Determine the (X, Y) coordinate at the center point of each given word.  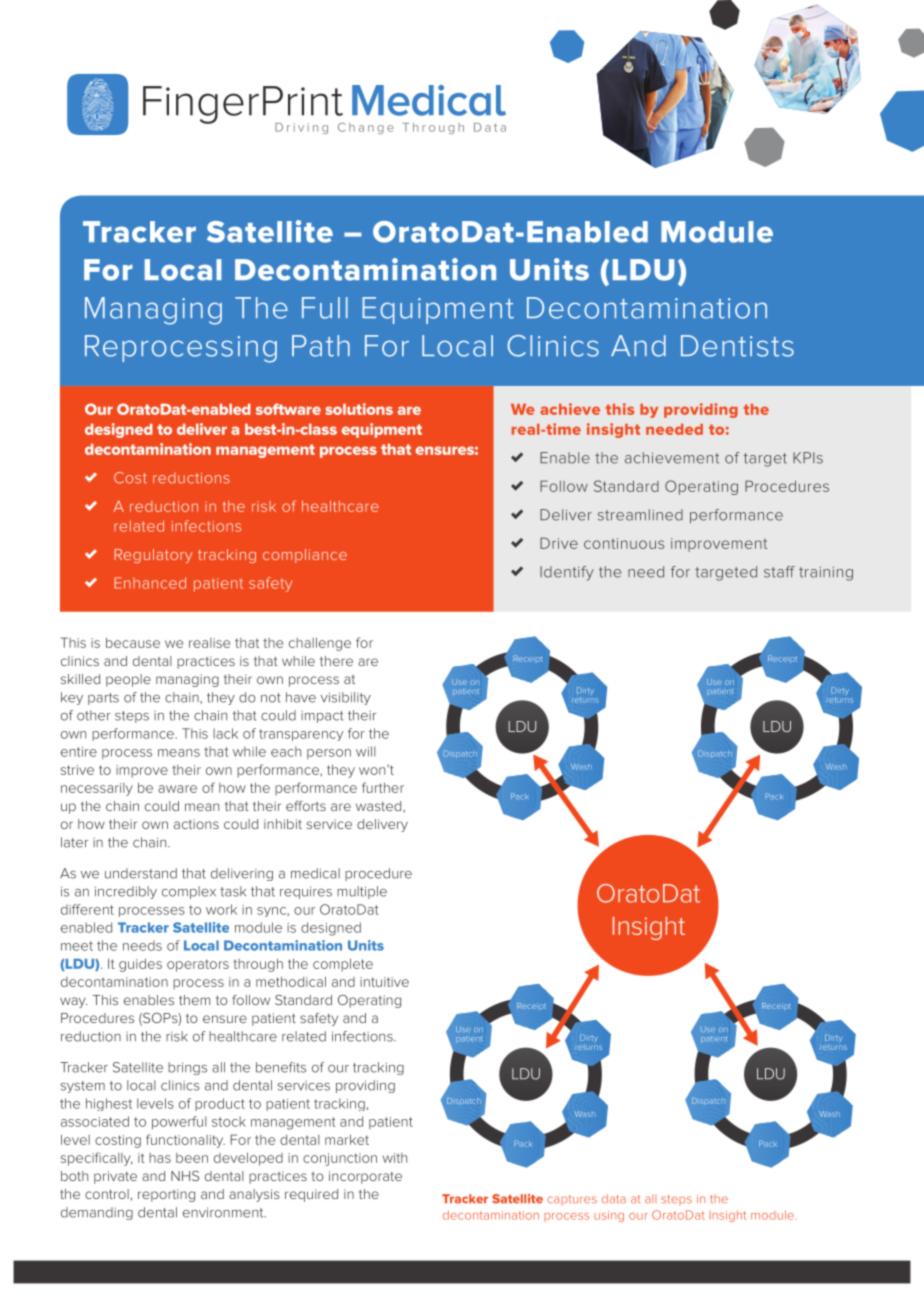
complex (189, 892)
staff (779, 572)
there (336, 661)
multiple (362, 892)
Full (325, 308)
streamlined (640, 515)
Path (321, 346)
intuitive (384, 982)
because (133, 643)
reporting (166, 1195)
